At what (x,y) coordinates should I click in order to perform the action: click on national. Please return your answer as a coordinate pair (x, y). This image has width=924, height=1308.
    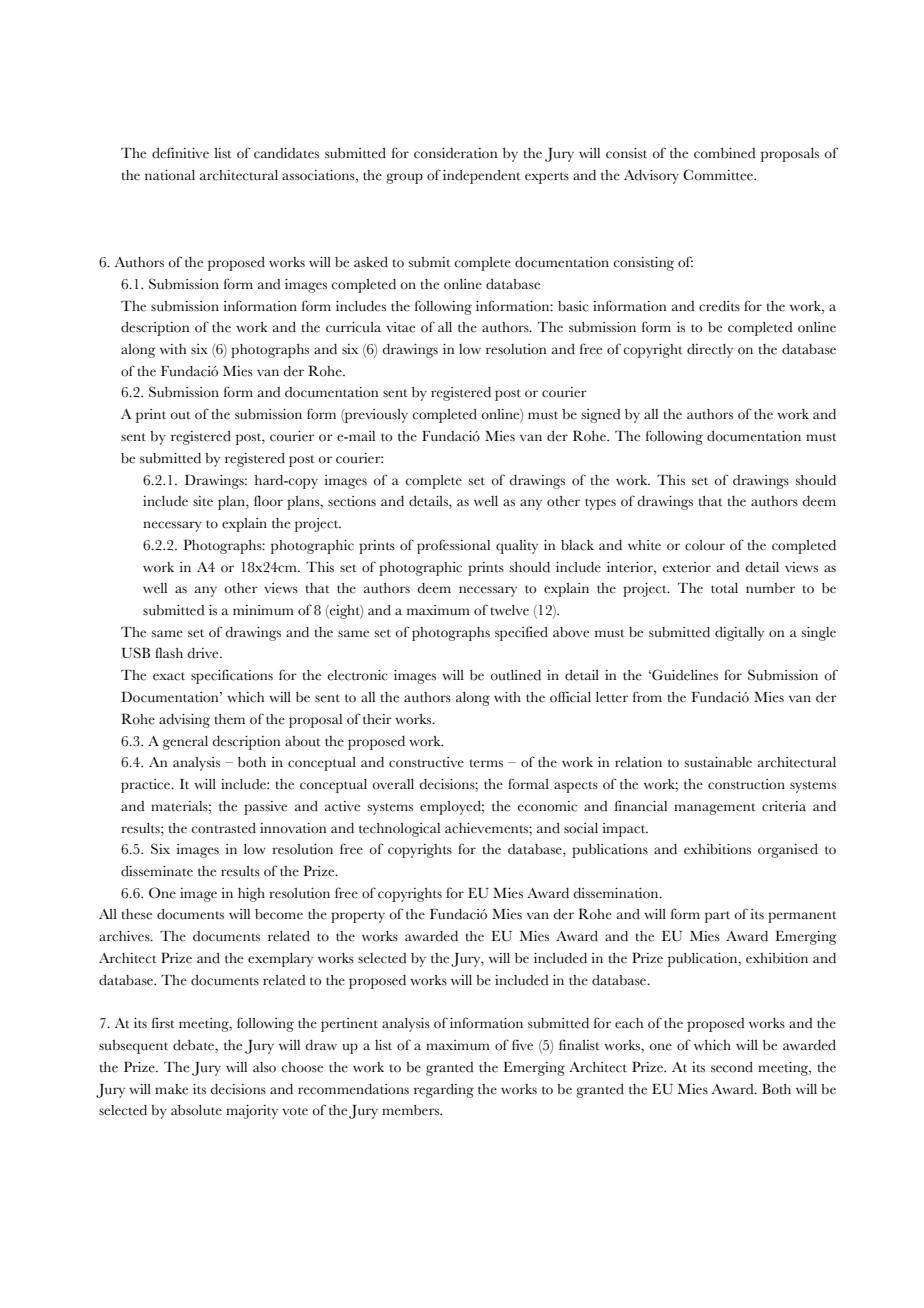
    Looking at the image, I should click on (170, 175).
